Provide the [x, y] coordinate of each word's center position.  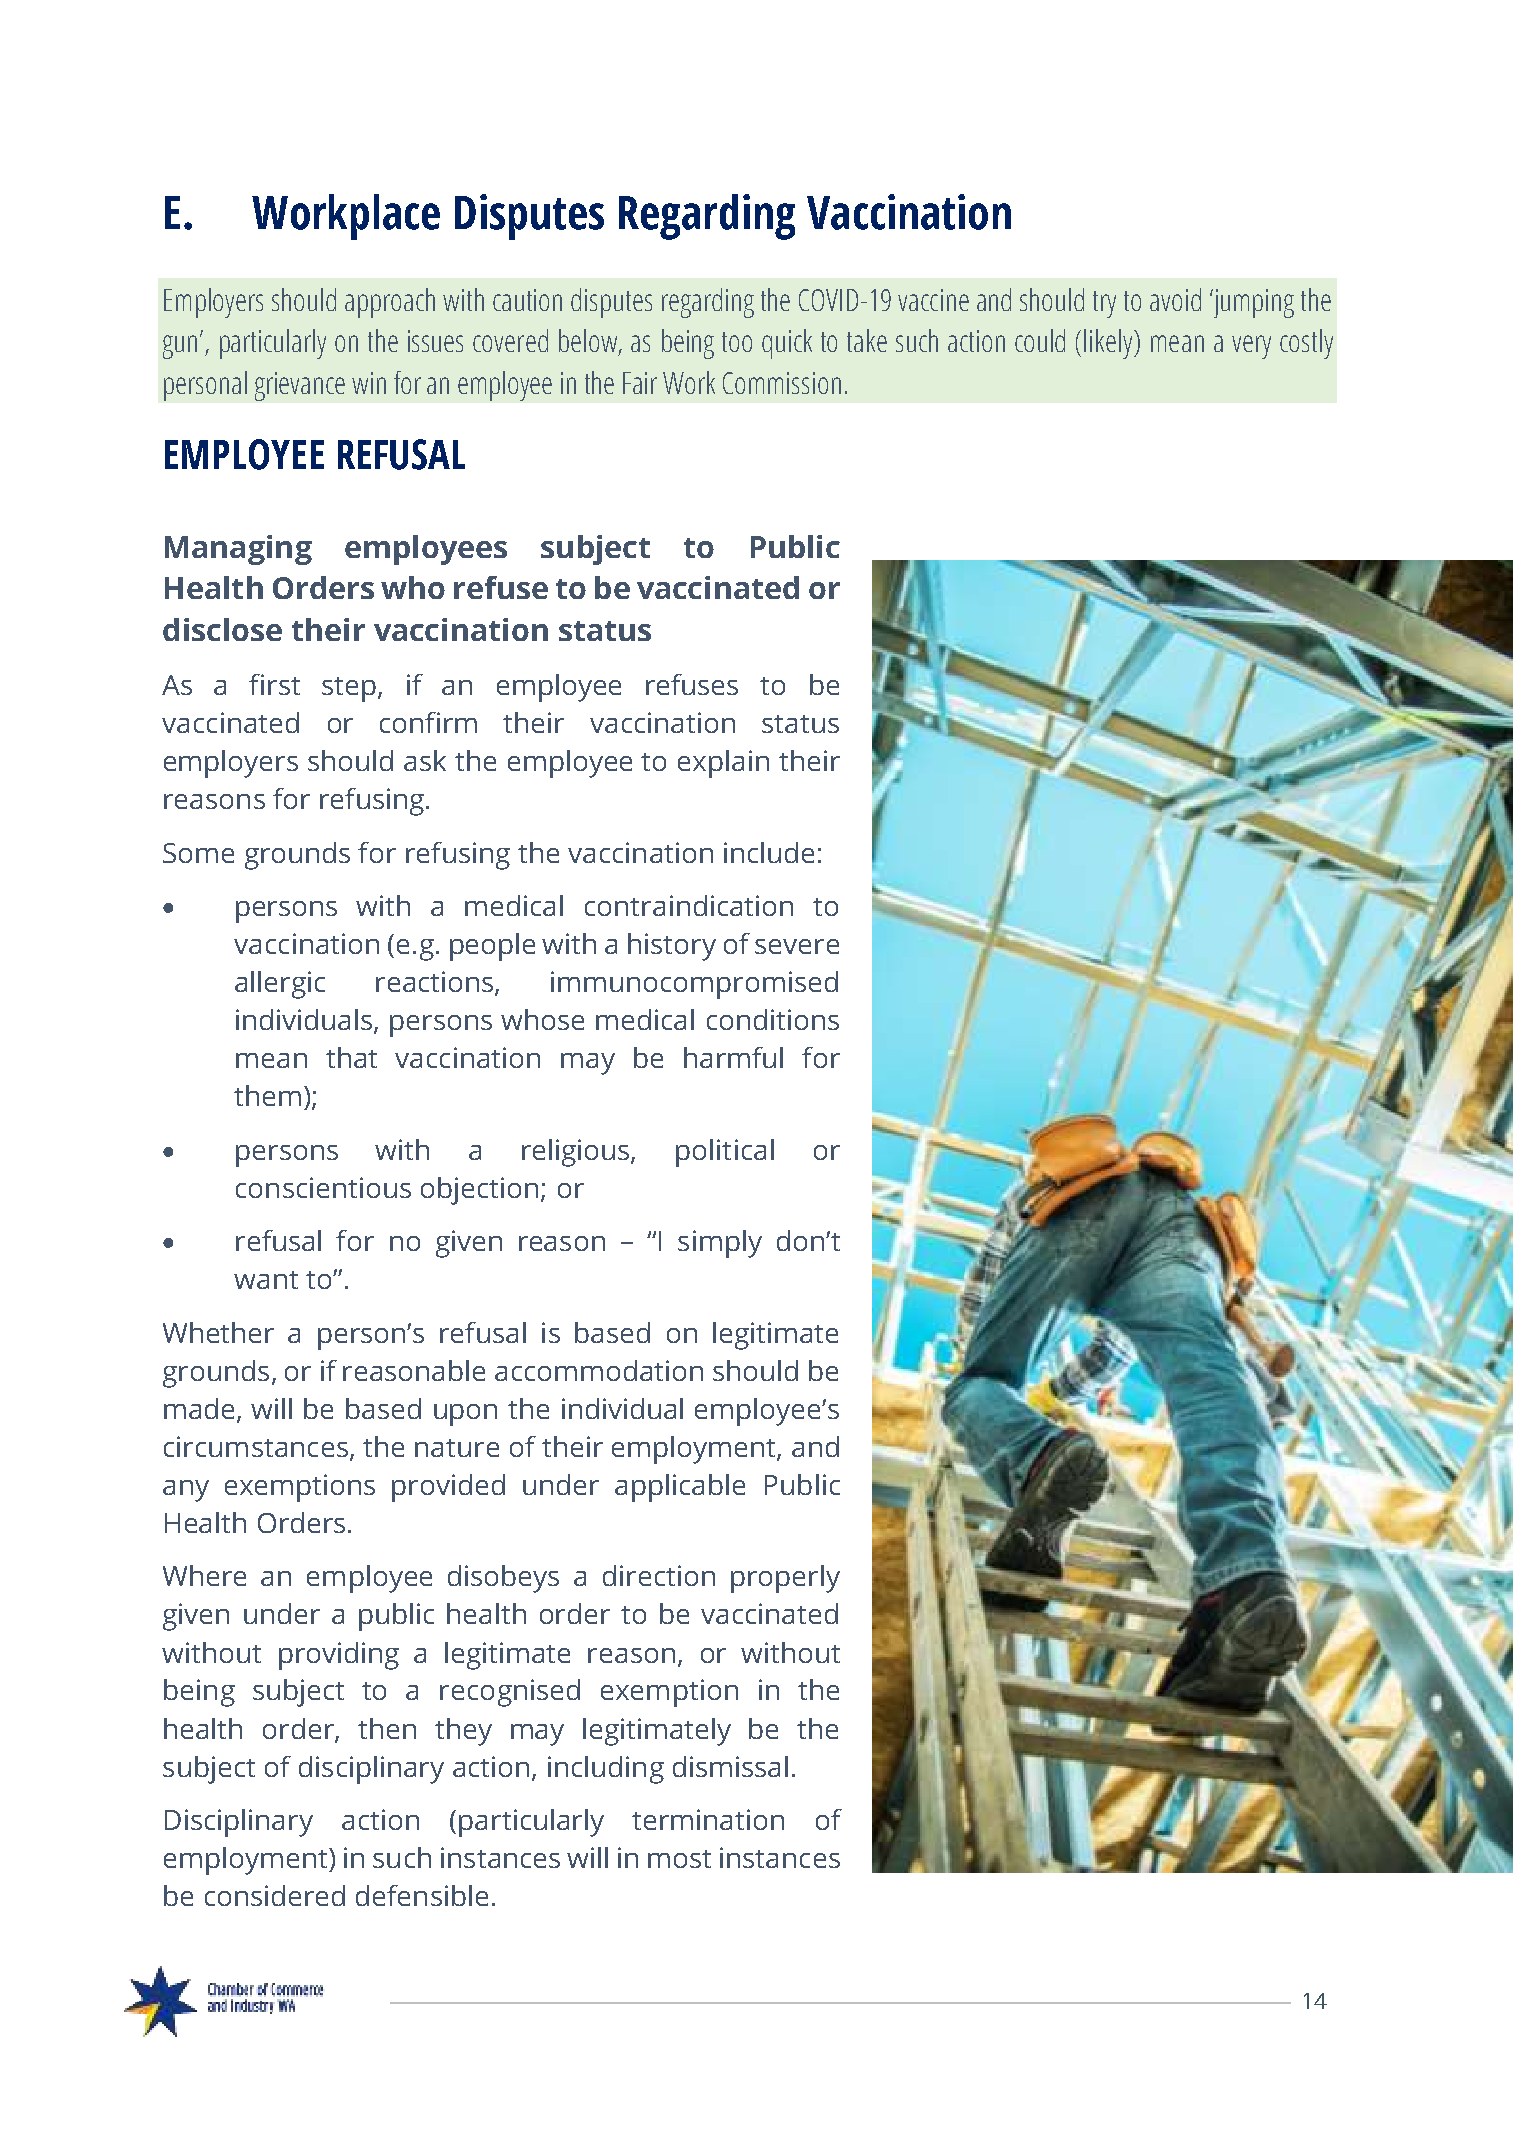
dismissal [730, 1766]
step [350, 689]
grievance [300, 386]
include [769, 852]
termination [708, 1819]
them [267, 1095]
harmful [733, 1057]
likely [1109, 344]
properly [785, 1579]
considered [275, 1895]
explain [723, 764]
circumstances [256, 1446]
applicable [680, 1488]
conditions [773, 1019]
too [737, 342]
